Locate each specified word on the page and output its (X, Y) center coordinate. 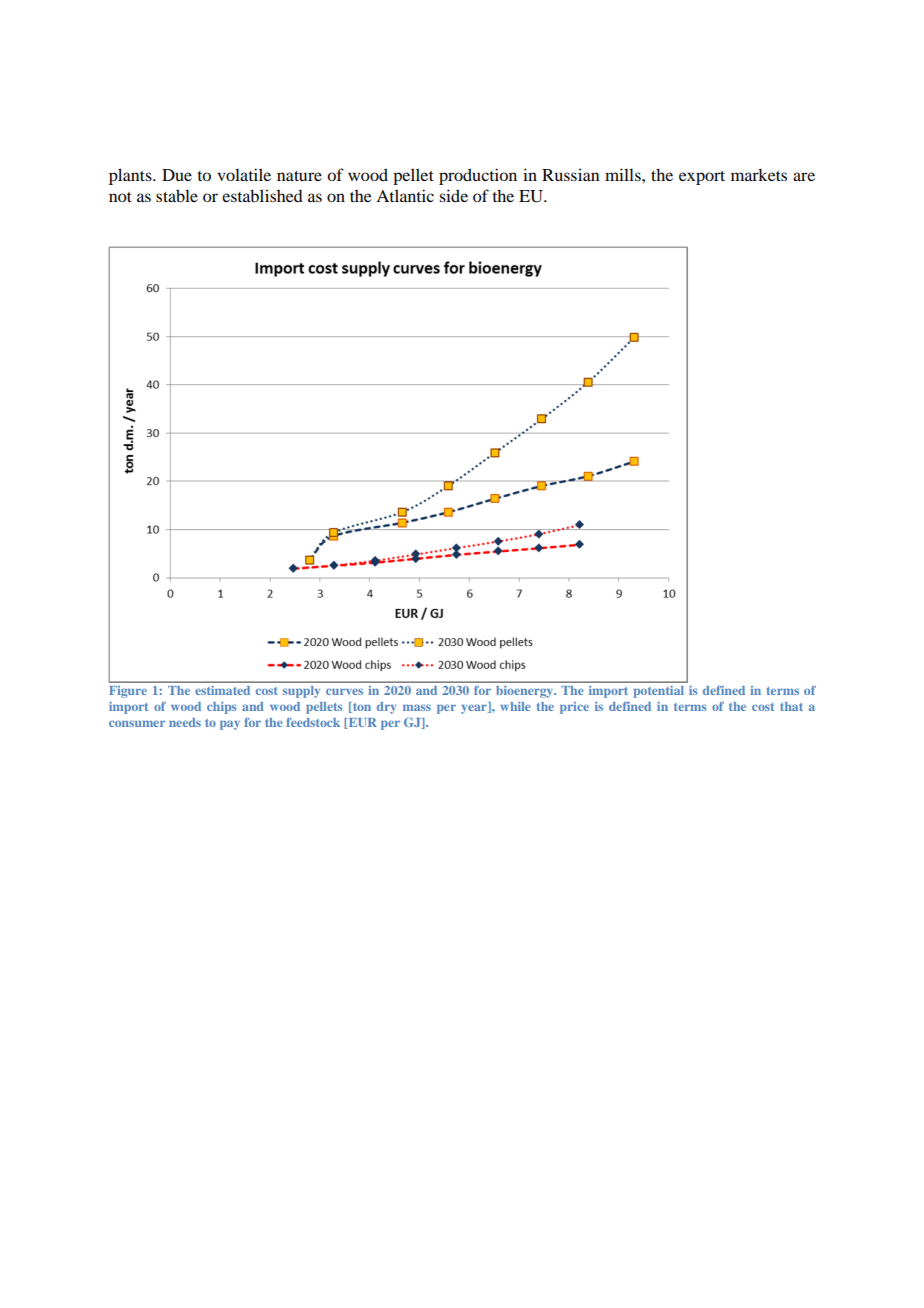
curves (344, 691)
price (574, 708)
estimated (222, 690)
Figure (128, 692)
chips (221, 708)
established (262, 195)
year (475, 708)
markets (759, 175)
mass (417, 707)
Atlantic (405, 195)
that (791, 706)
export (702, 178)
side (453, 195)
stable (177, 195)
